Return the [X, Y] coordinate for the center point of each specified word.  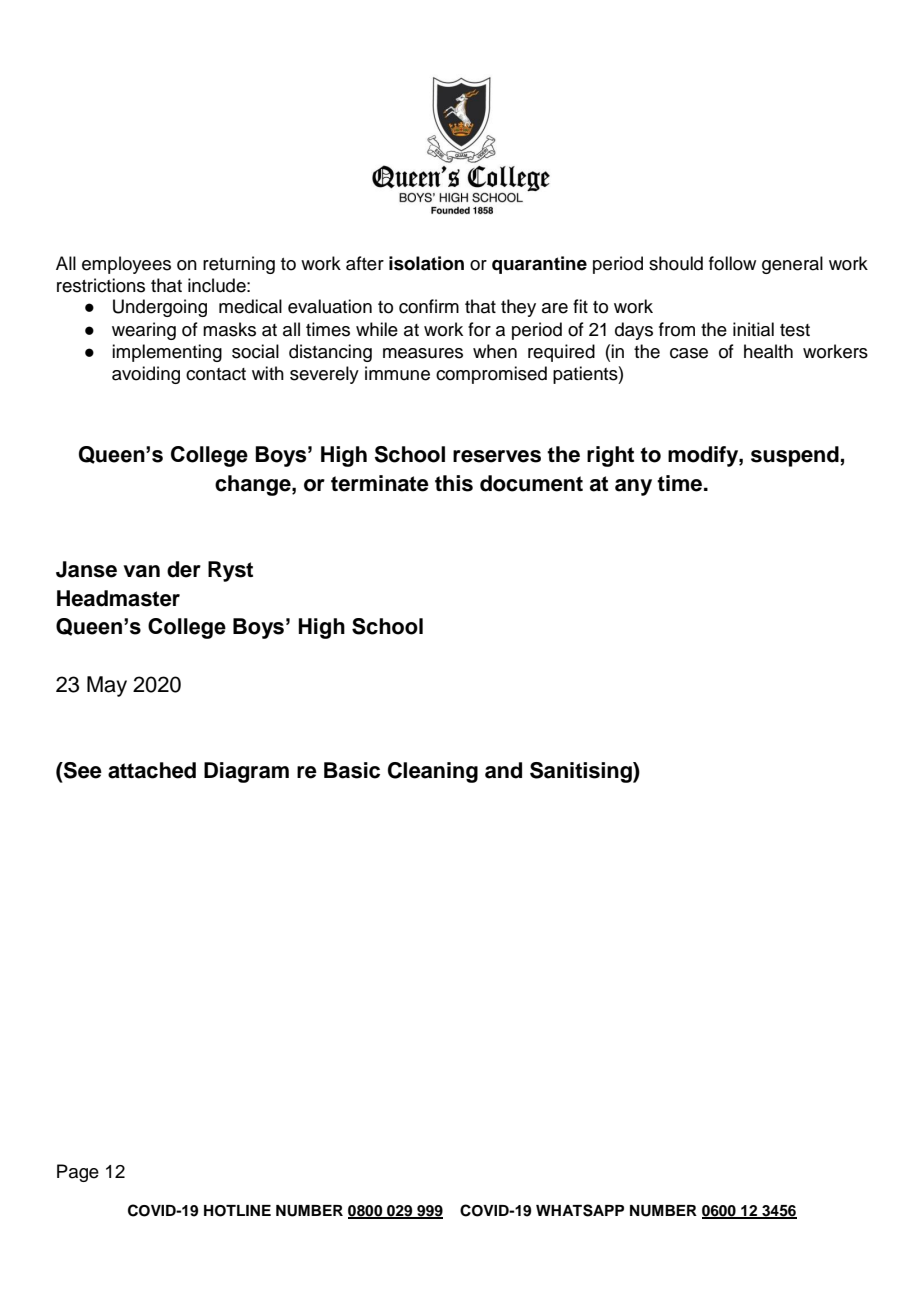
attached [152, 770]
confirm [429, 306]
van [141, 571]
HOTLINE [237, 1211]
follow [732, 263]
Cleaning [433, 772]
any [633, 487]
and [503, 770]
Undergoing [160, 308]
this [454, 483]
